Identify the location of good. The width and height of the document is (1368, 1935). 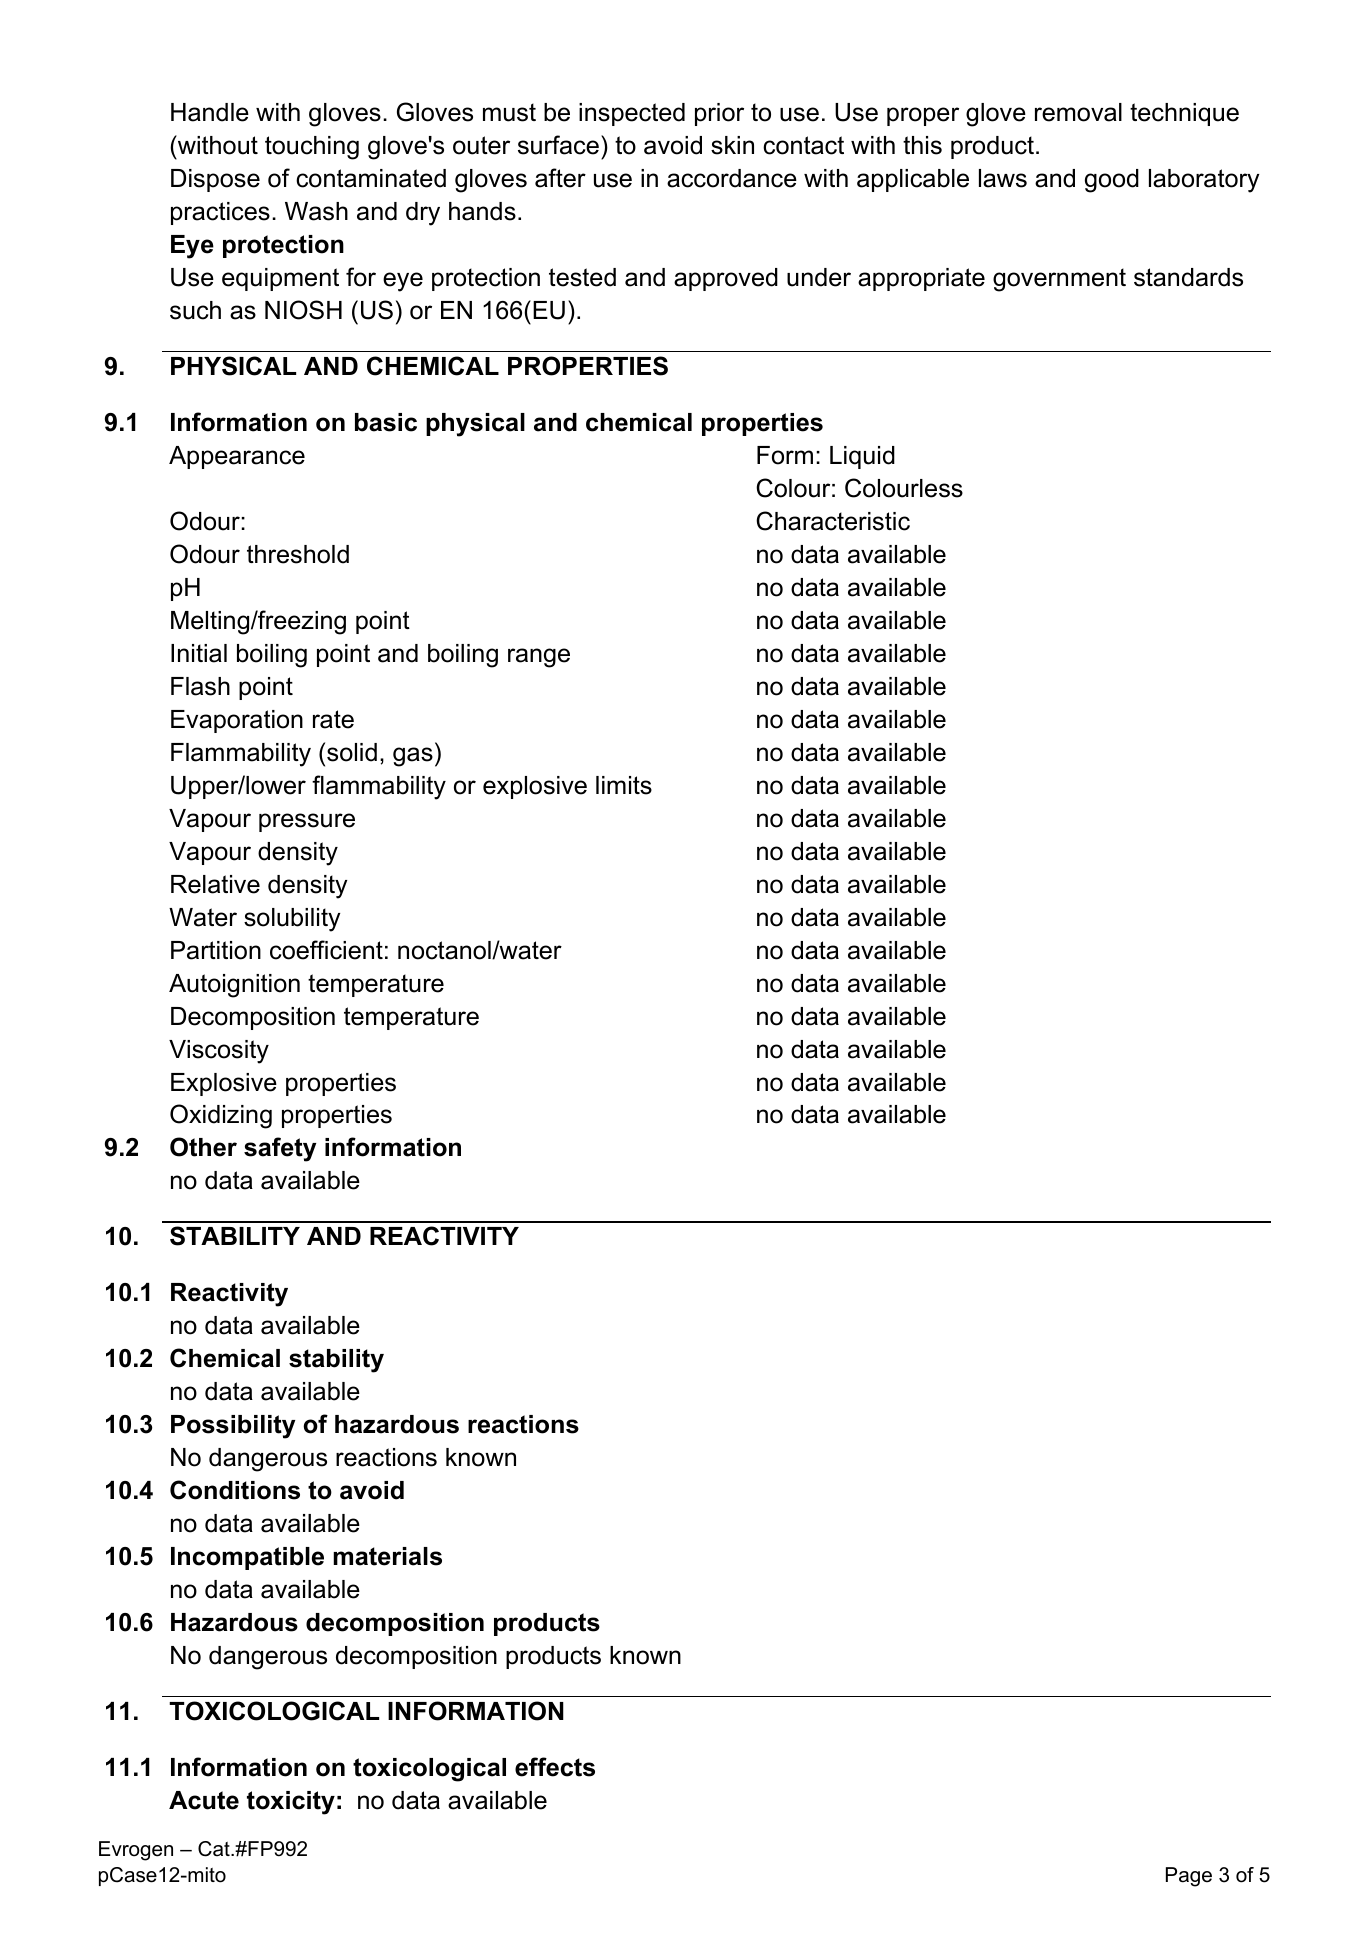
(1112, 181).
